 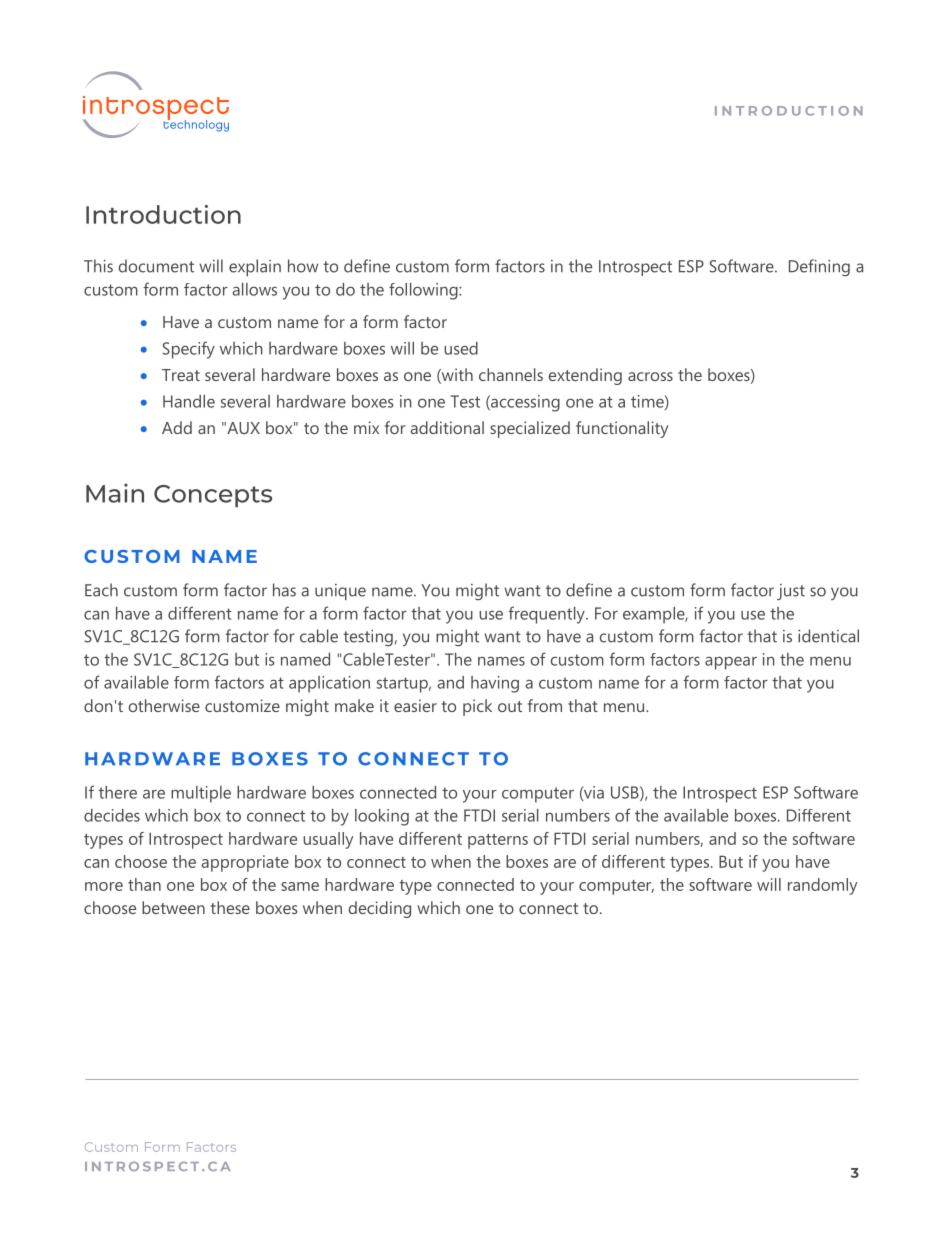 What do you see at coordinates (173, 907) in the screenshot?
I see `between` at bounding box center [173, 907].
